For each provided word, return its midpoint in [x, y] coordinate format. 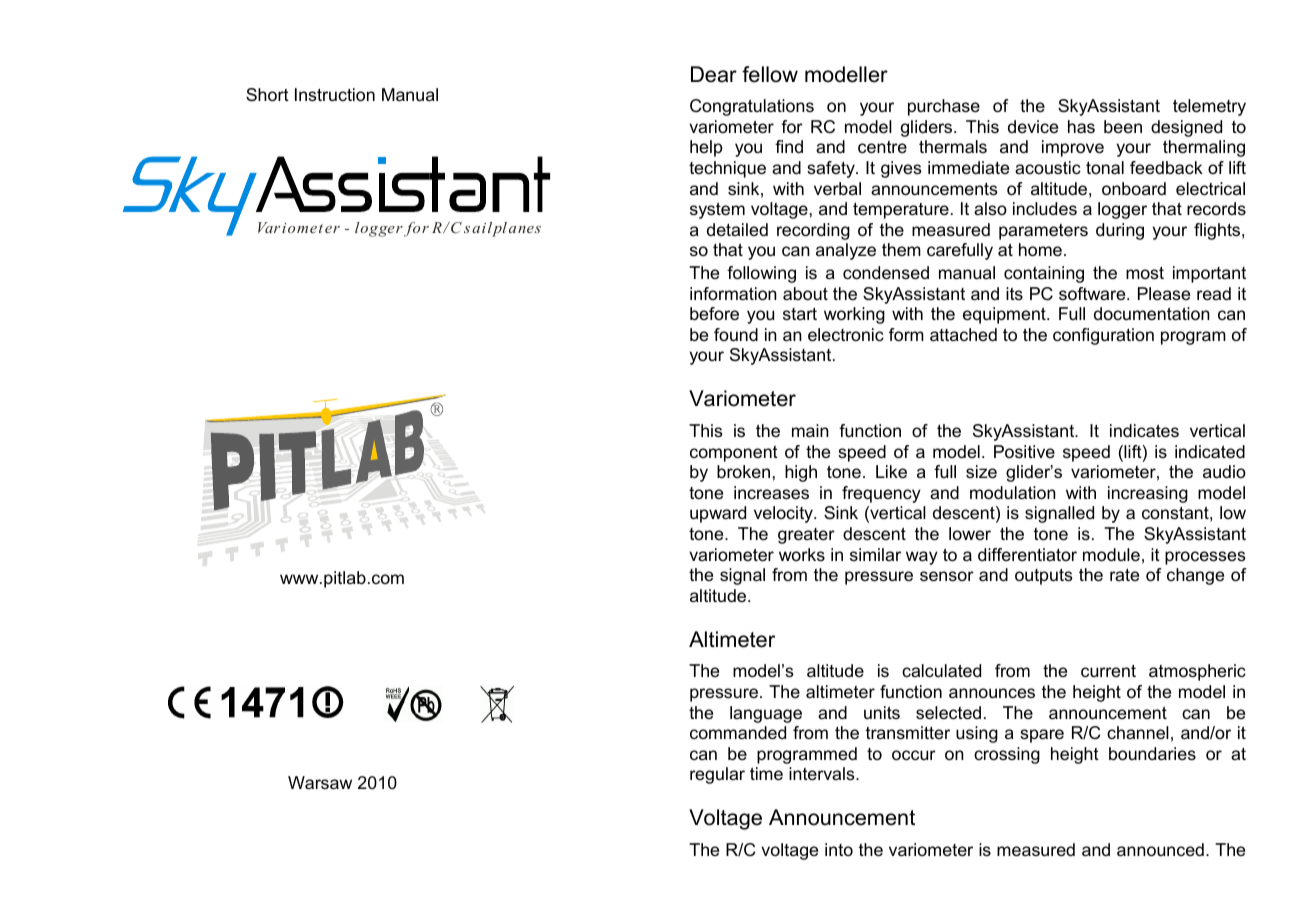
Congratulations [752, 107]
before [714, 314]
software [1093, 294]
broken [743, 471]
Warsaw [320, 783]
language [766, 714]
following [761, 274]
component [734, 454]
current [1108, 671]
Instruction [335, 95]
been [1123, 127]
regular [717, 775]
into [839, 849]
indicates [1144, 431]
